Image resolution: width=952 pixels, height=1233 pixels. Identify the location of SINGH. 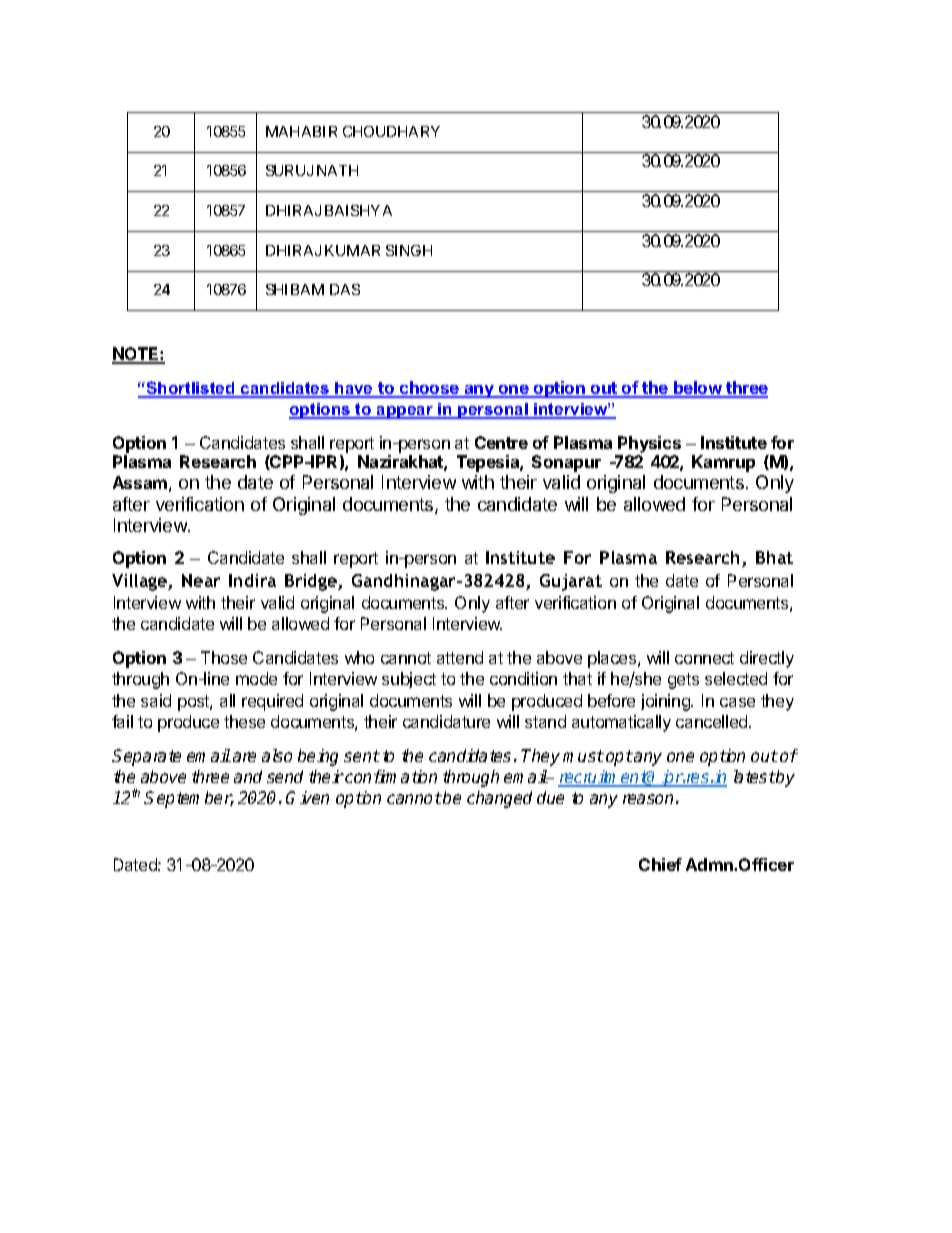
(409, 250).
